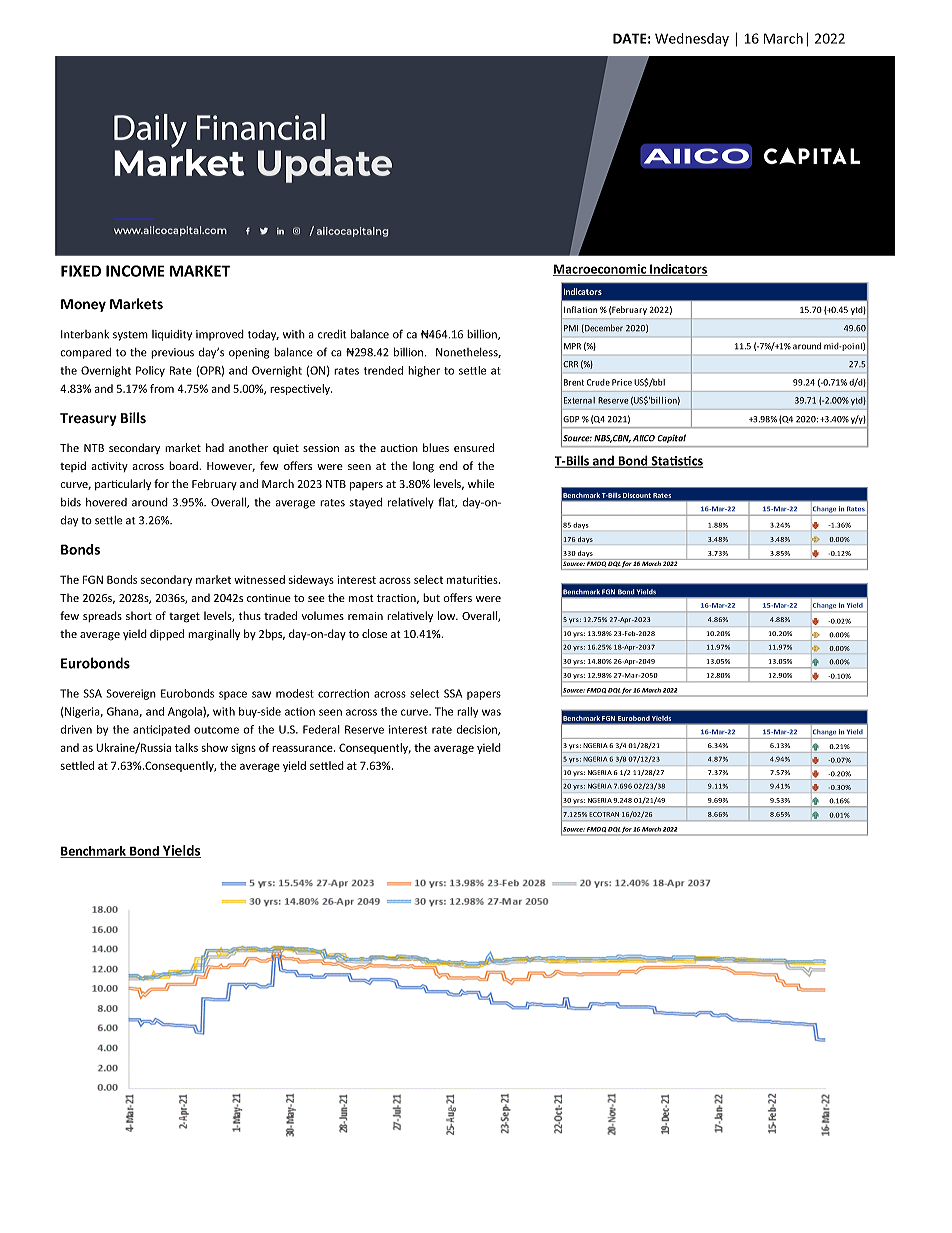  I want to click on Price, so click(622, 382).
